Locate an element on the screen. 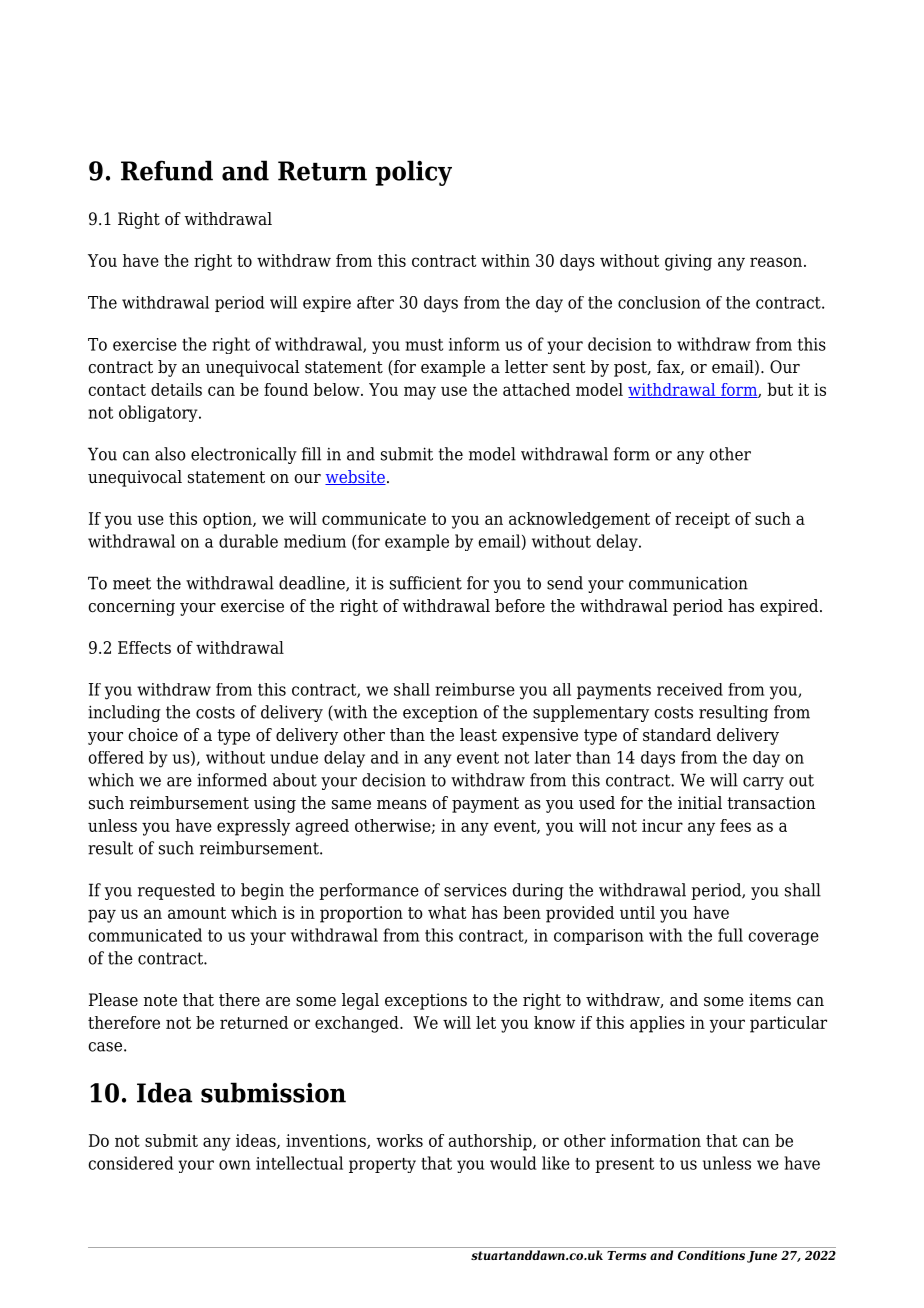  giving is located at coordinates (688, 262).
